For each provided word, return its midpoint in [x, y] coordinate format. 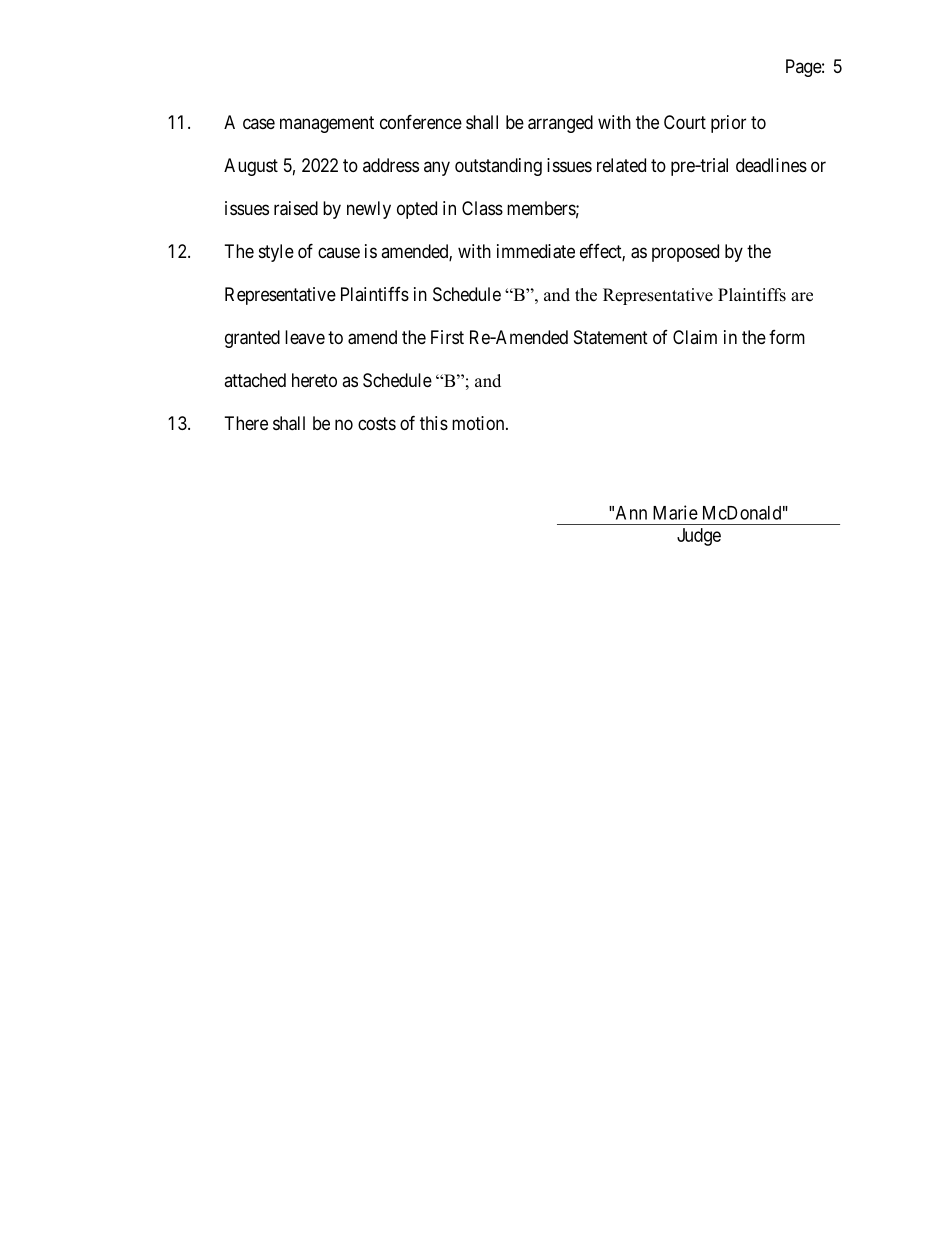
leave [305, 337]
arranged [560, 124]
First [447, 337]
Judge [699, 537]
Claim [695, 337]
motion [479, 423]
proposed [685, 253]
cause [339, 252]
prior [728, 124]
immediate [536, 251]
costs [377, 423]
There [246, 423]
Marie [675, 512]
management [327, 124]
